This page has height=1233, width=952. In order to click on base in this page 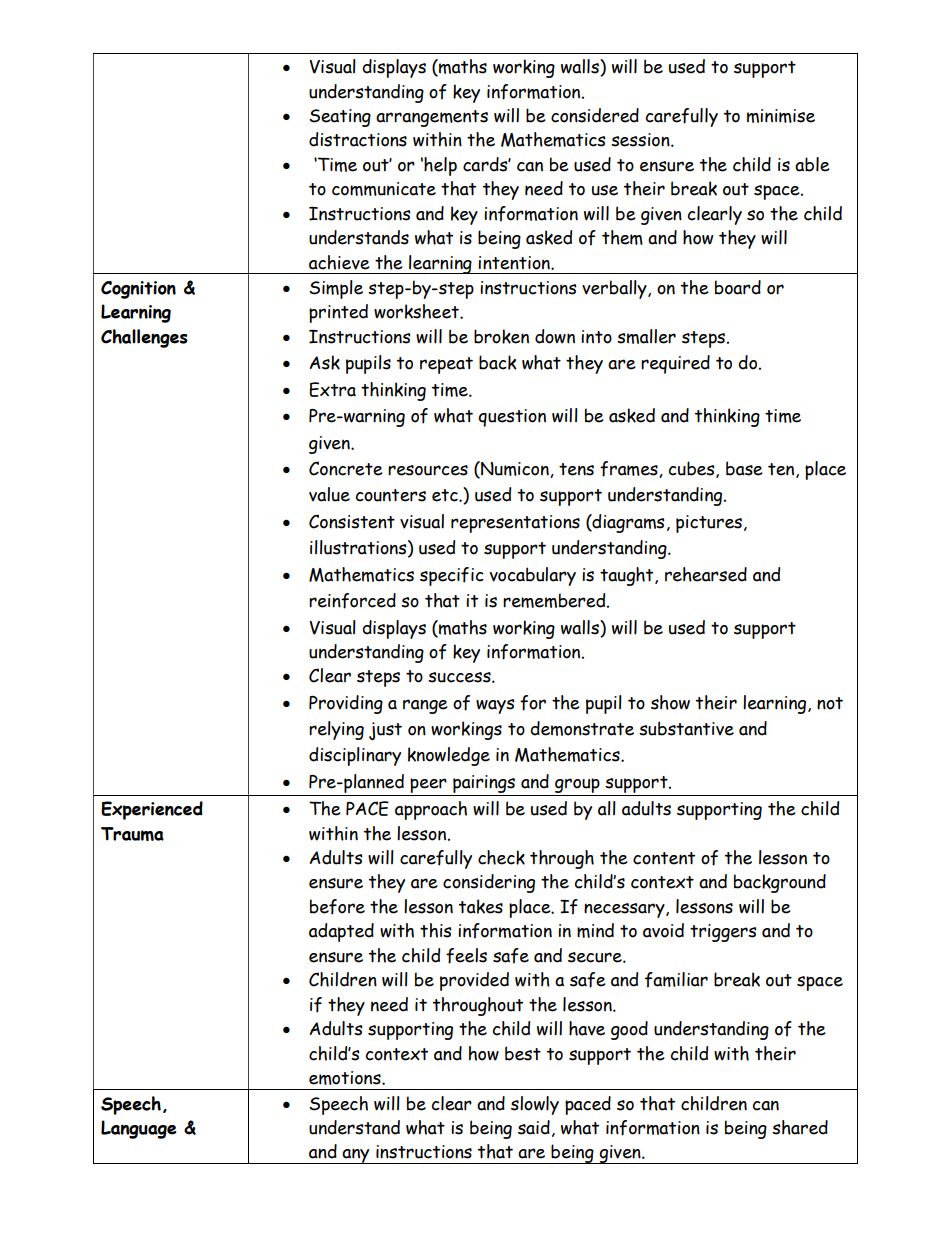, I will do `click(744, 468)`.
